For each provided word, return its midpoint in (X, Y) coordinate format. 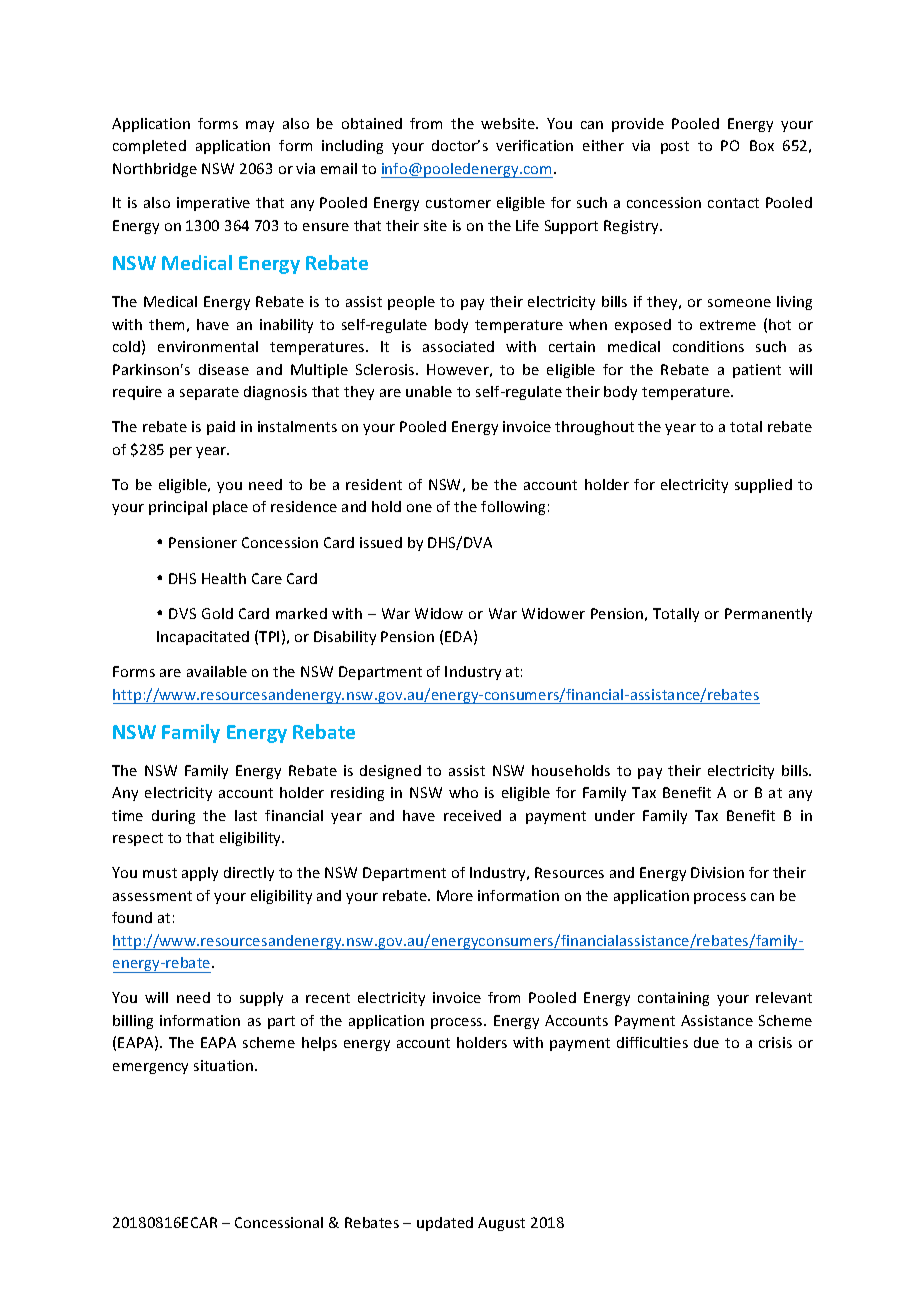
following (513, 508)
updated (445, 1224)
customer (458, 203)
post (675, 147)
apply (200, 874)
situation (225, 1065)
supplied (763, 486)
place (230, 508)
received (472, 815)
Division (717, 872)
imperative (213, 204)
